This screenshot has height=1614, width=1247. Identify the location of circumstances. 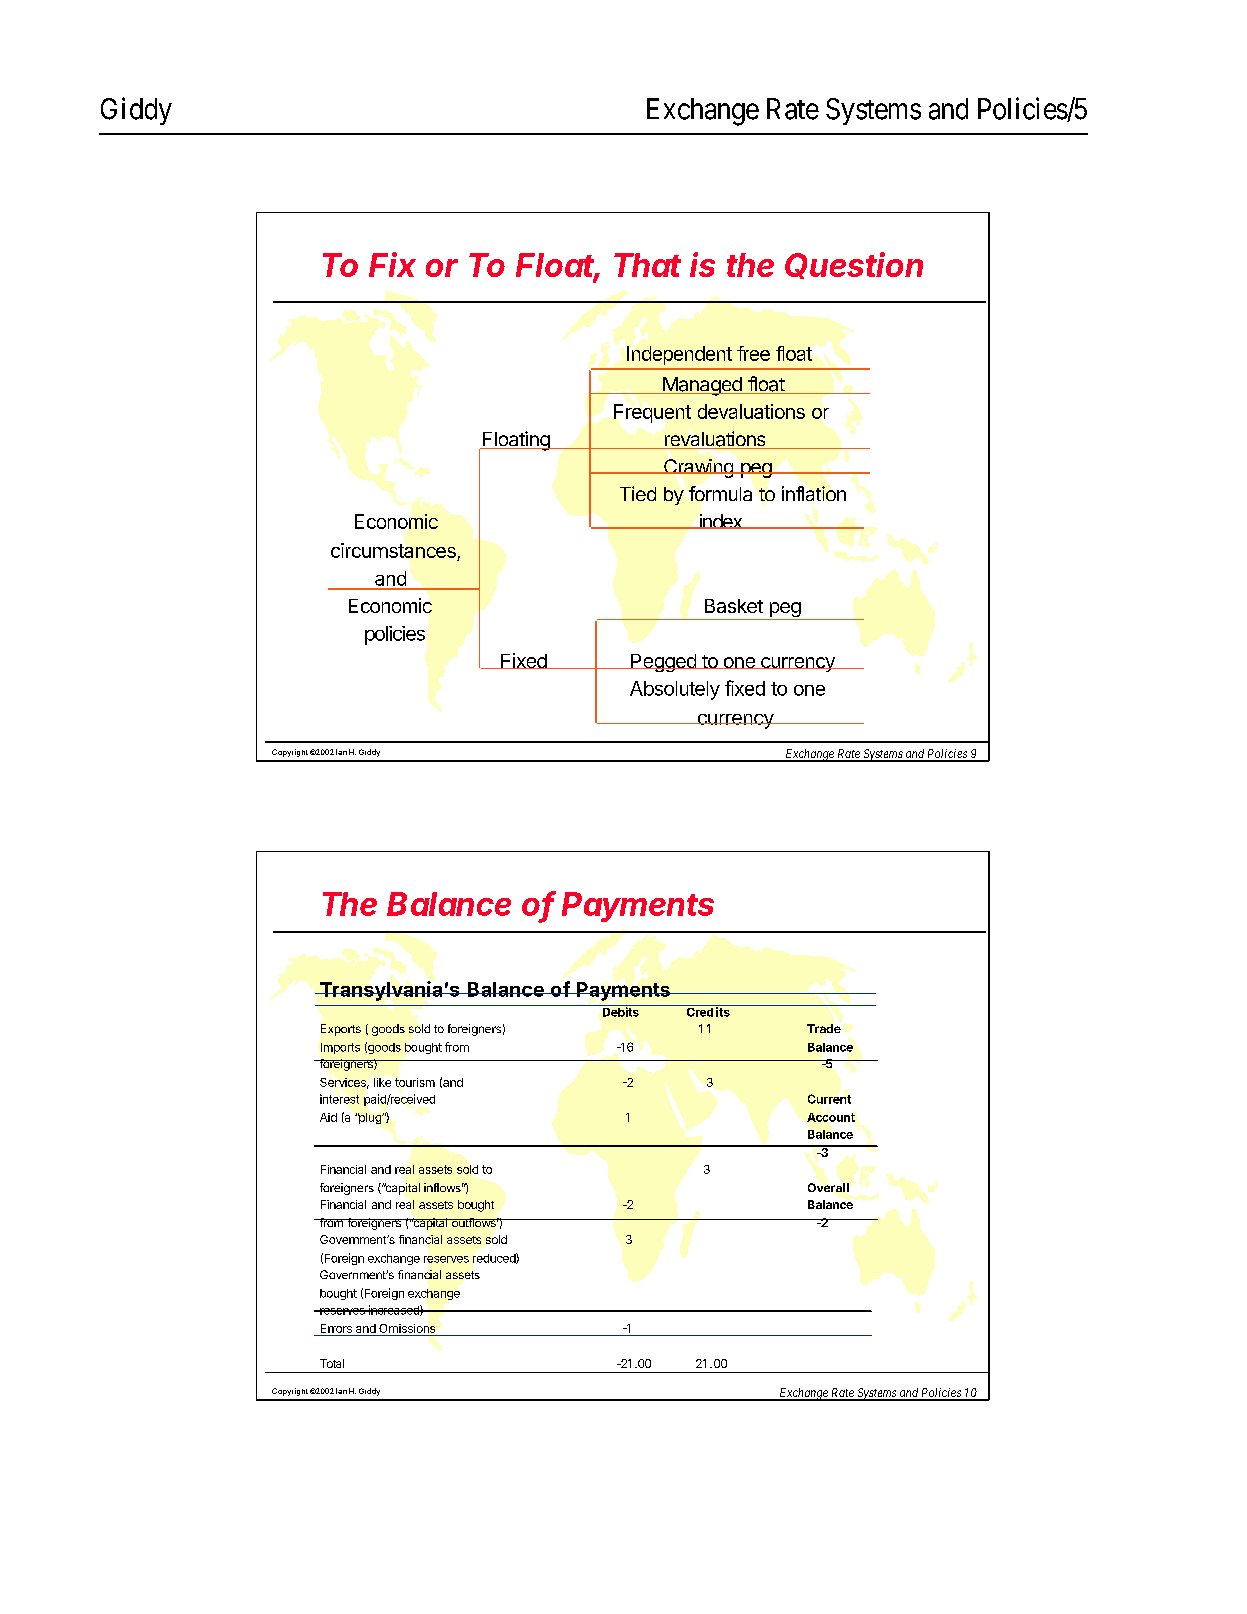
(394, 552).
